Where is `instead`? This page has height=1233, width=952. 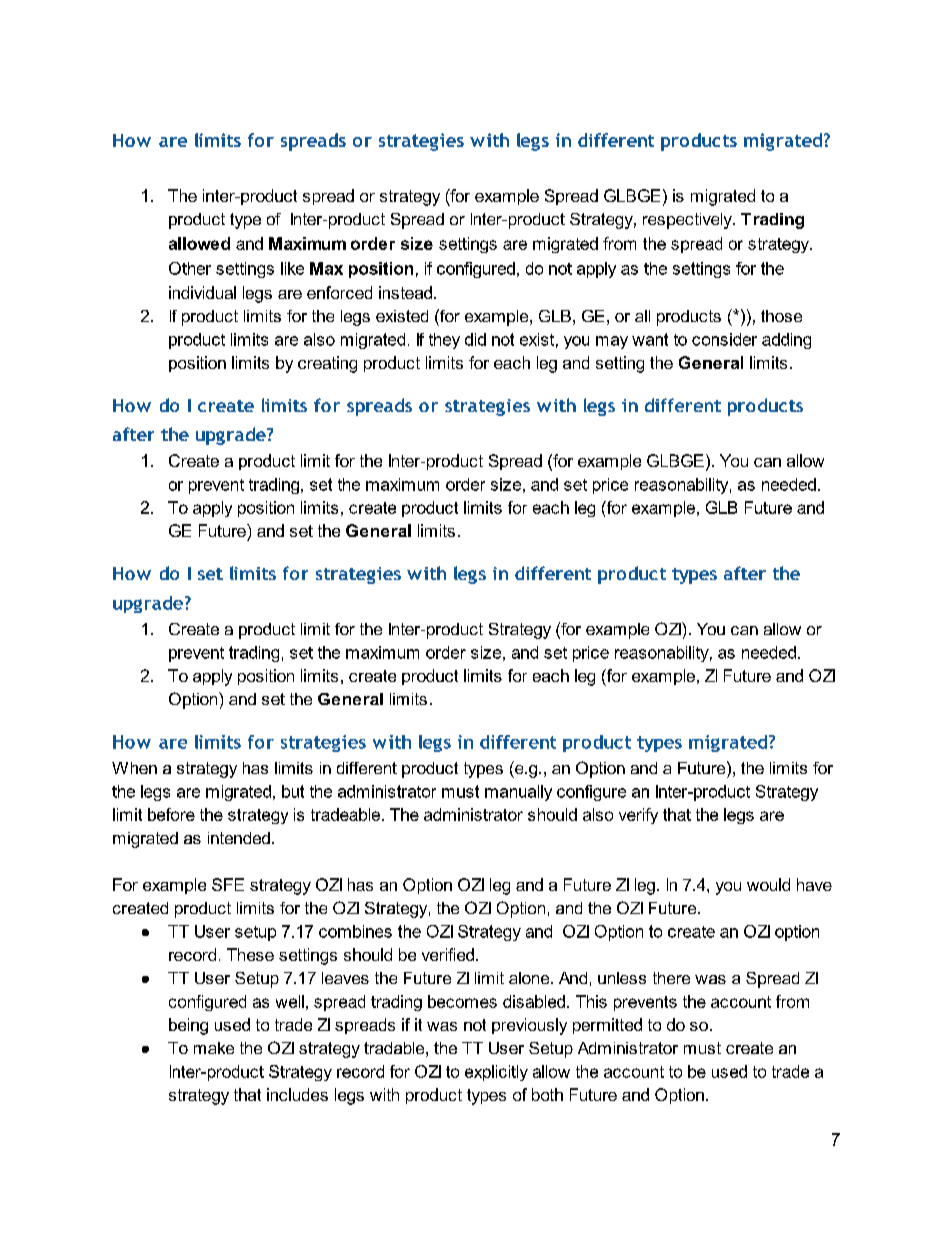 instead is located at coordinates (405, 292).
